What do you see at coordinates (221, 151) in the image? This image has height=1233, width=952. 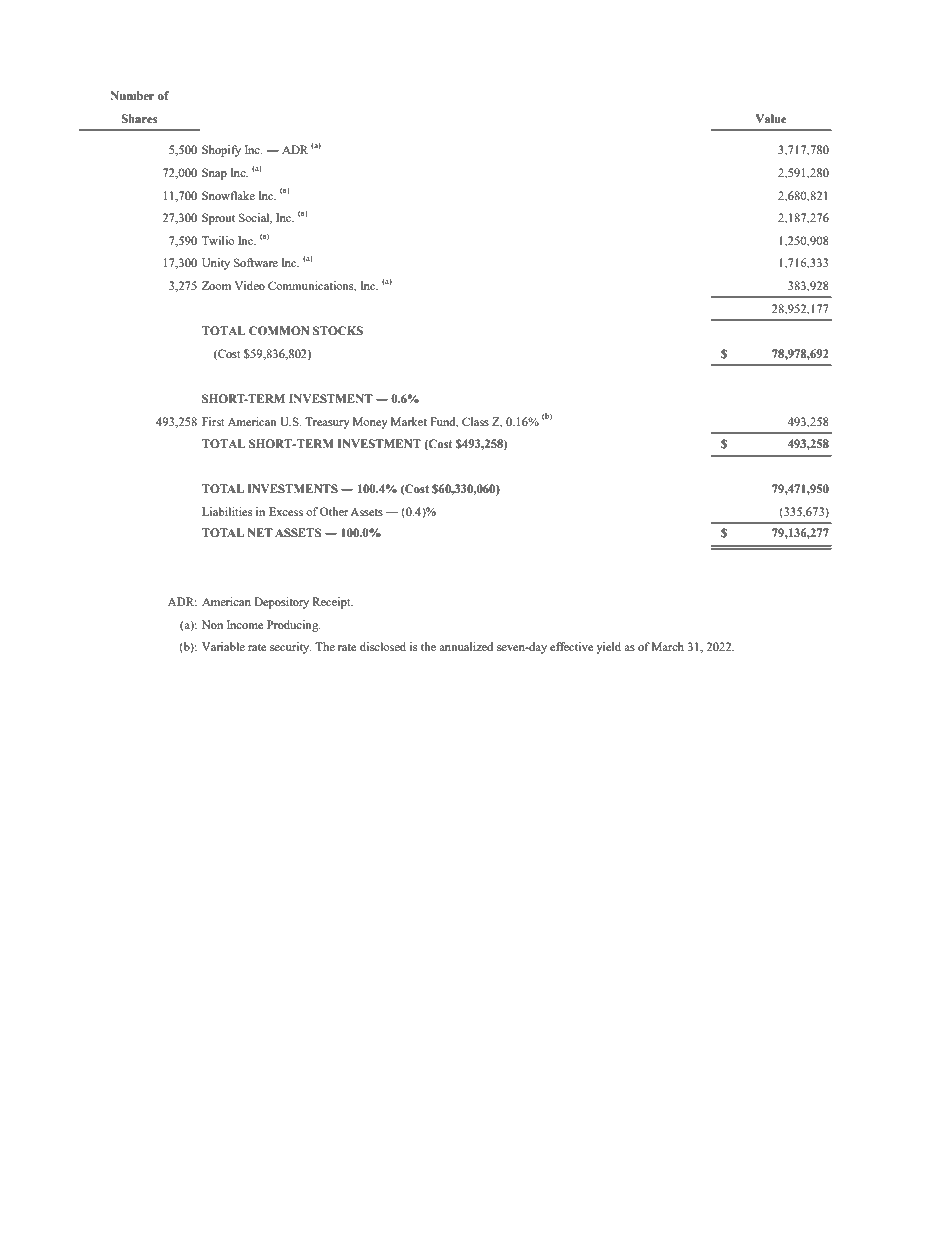 I see `Shopify` at bounding box center [221, 151].
